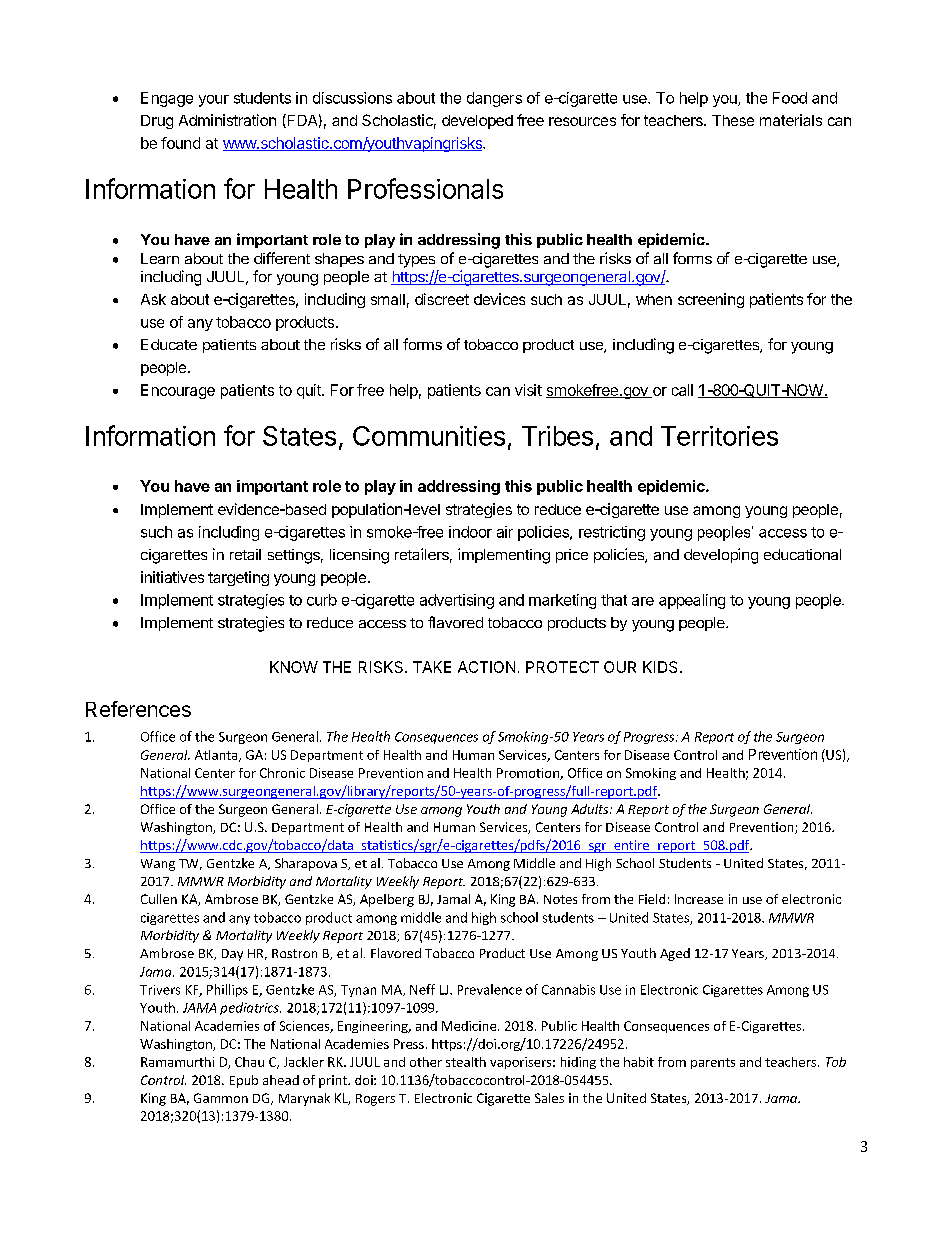  I want to click on Cullen, so click(159, 899).
